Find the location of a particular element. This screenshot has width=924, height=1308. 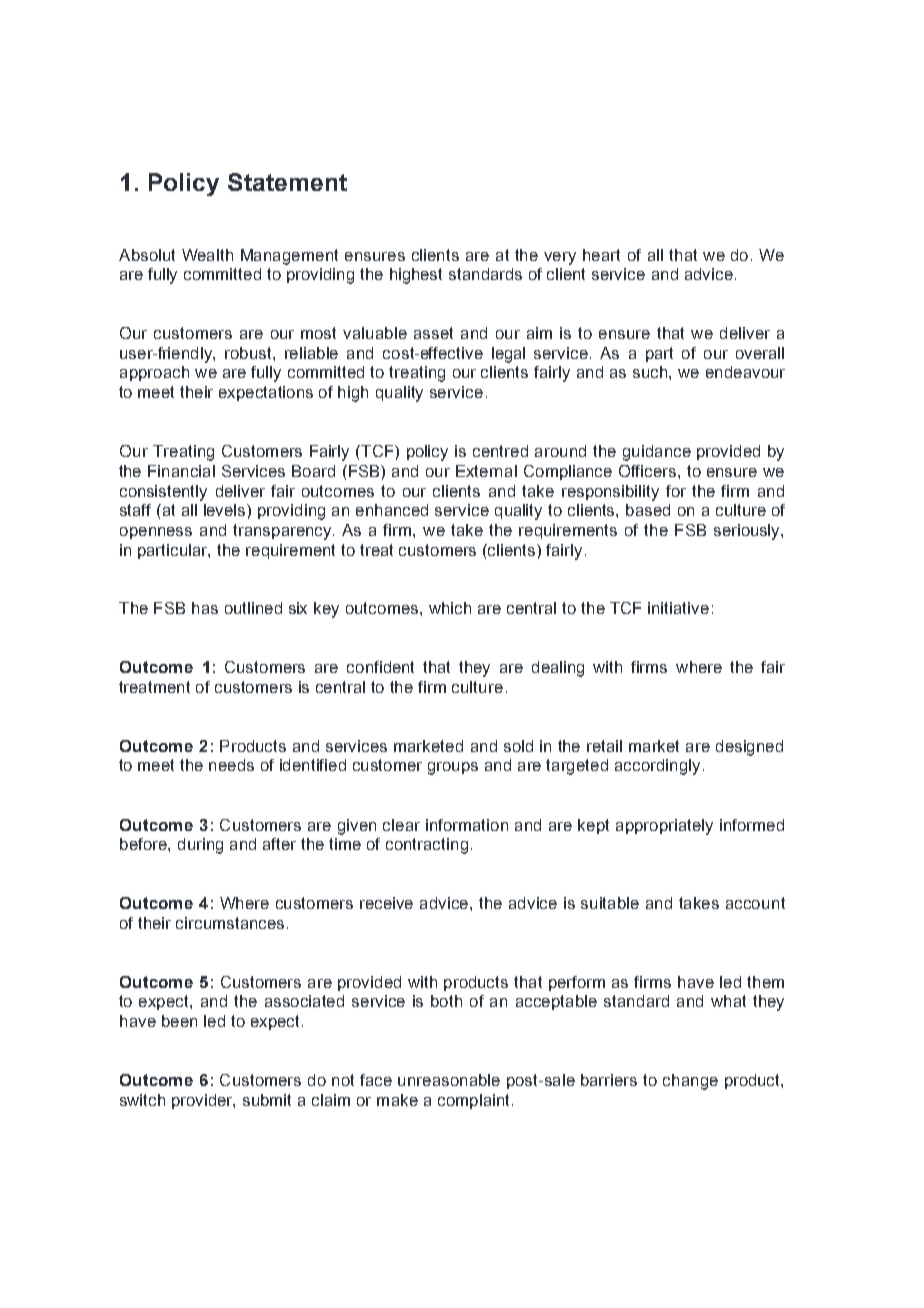

provider is located at coordinates (203, 1101).
